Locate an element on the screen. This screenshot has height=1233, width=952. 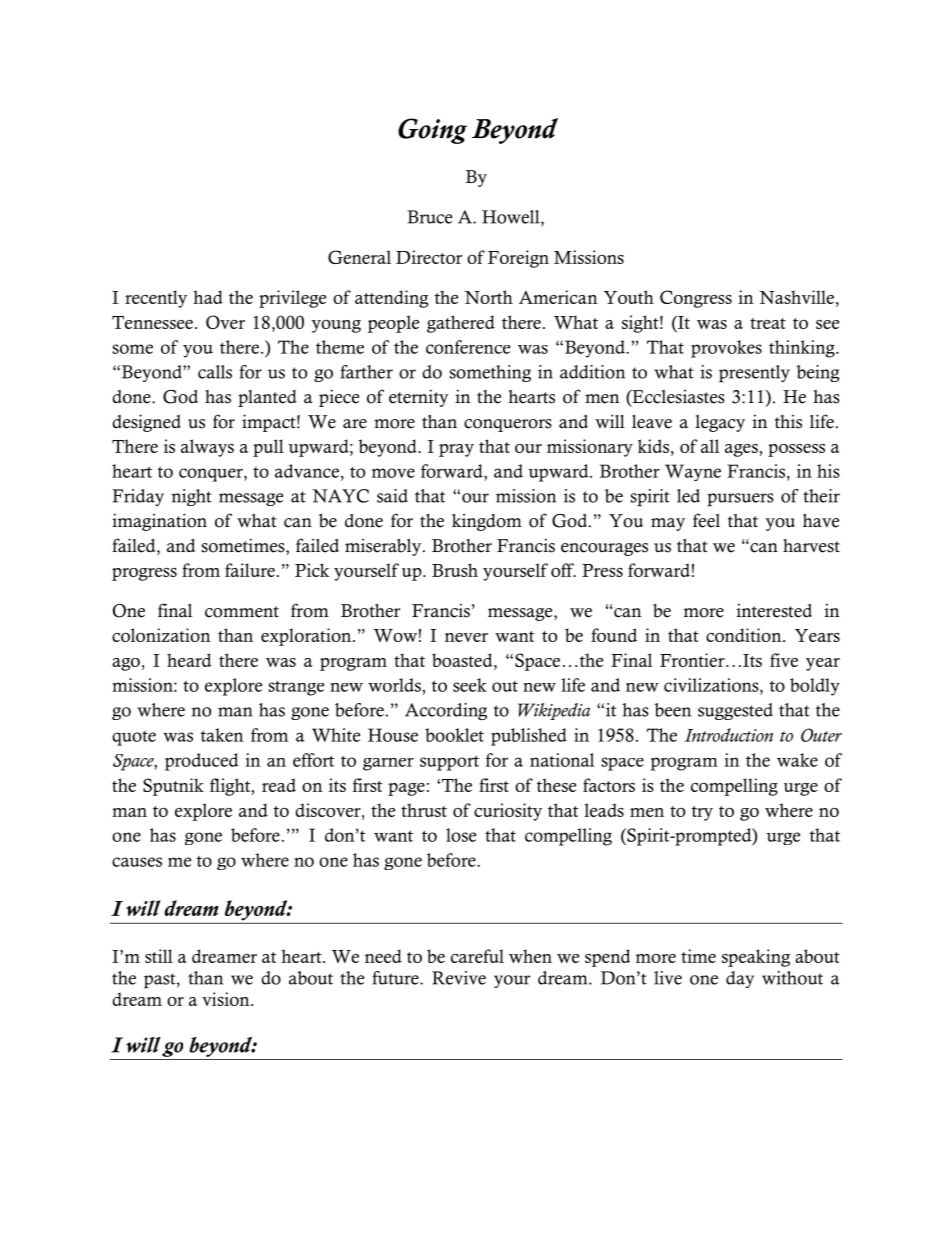
suggested is located at coordinates (735, 711).
